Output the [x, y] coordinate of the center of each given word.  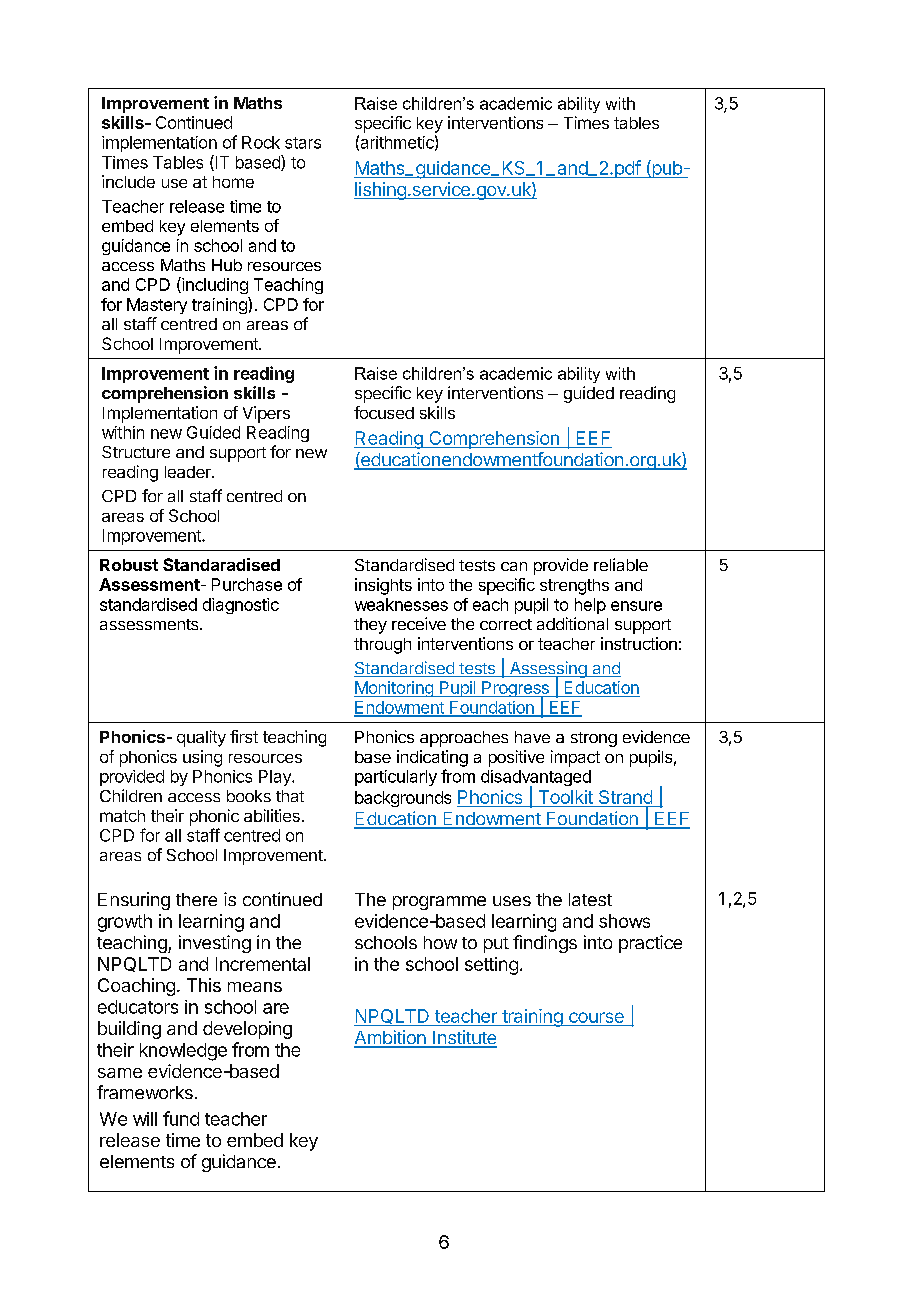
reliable [621, 564]
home [233, 182]
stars [303, 143]
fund [181, 1118]
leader [189, 472]
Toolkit [565, 798]
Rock [261, 142]
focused [384, 412]
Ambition [391, 1038]
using [202, 758]
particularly [396, 778]
